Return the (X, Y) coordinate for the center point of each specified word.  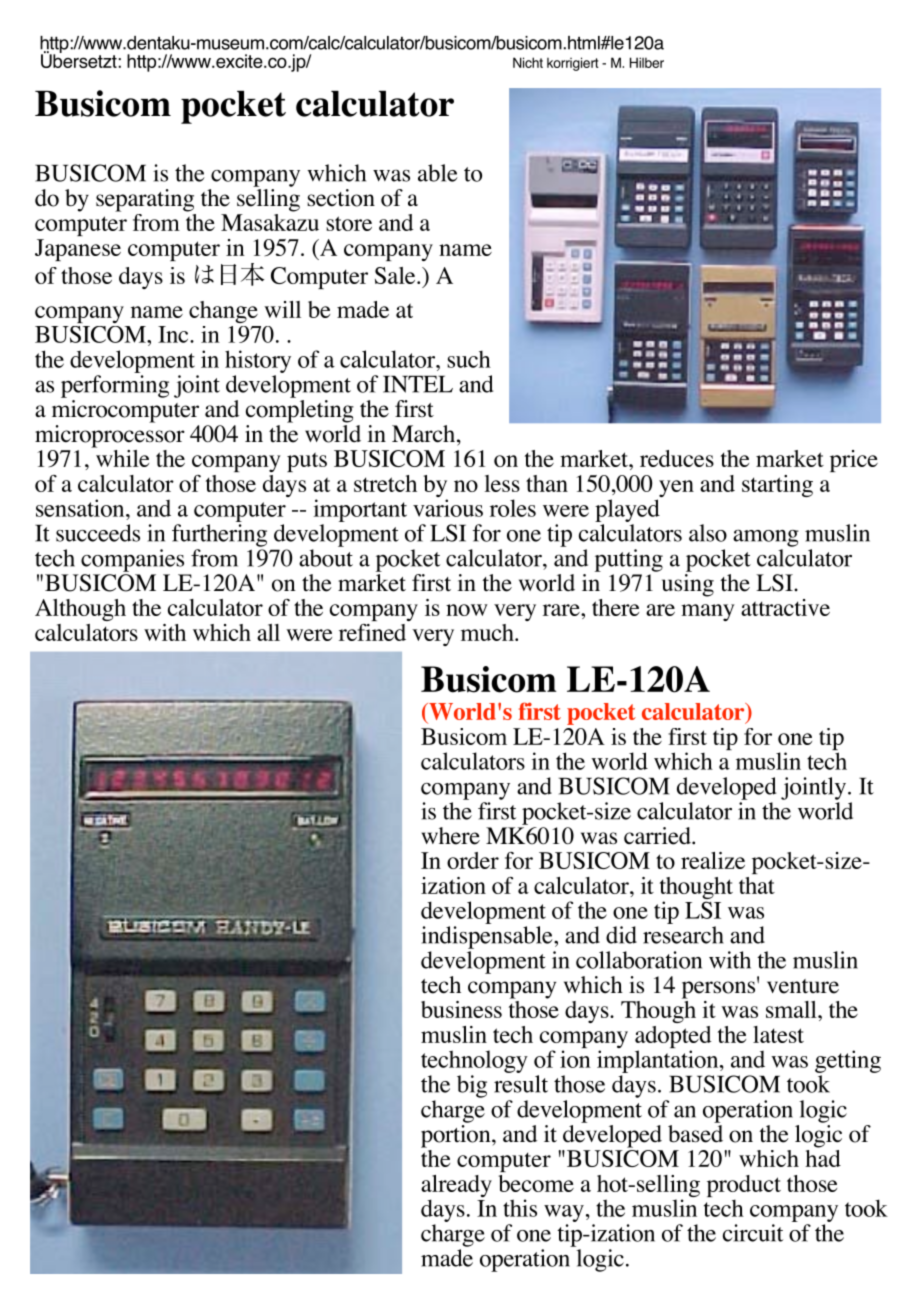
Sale (396, 275)
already (456, 1187)
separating (145, 200)
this (520, 1208)
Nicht (528, 62)
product (744, 1186)
